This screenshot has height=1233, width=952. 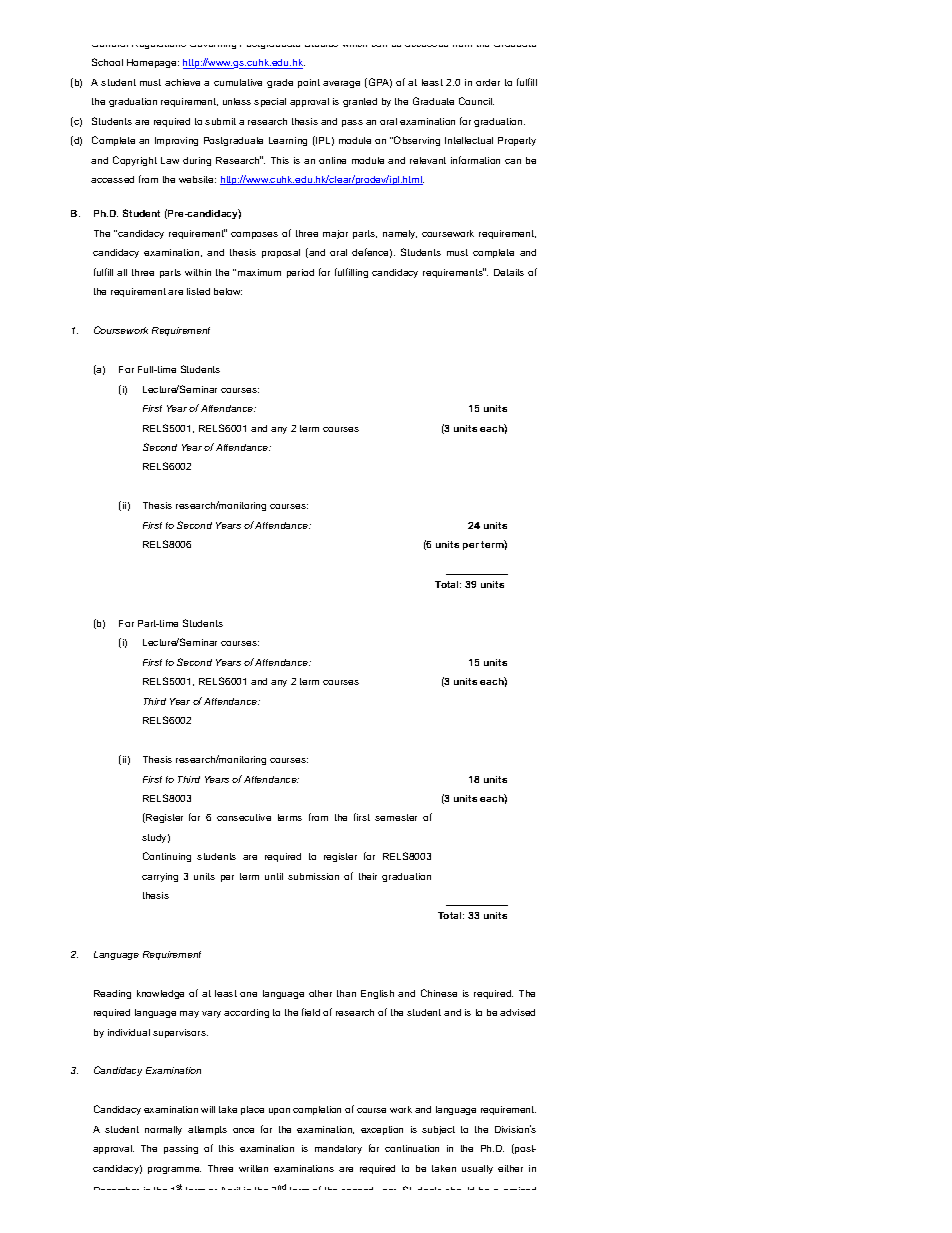 I want to click on submission, so click(x=313, y=876).
